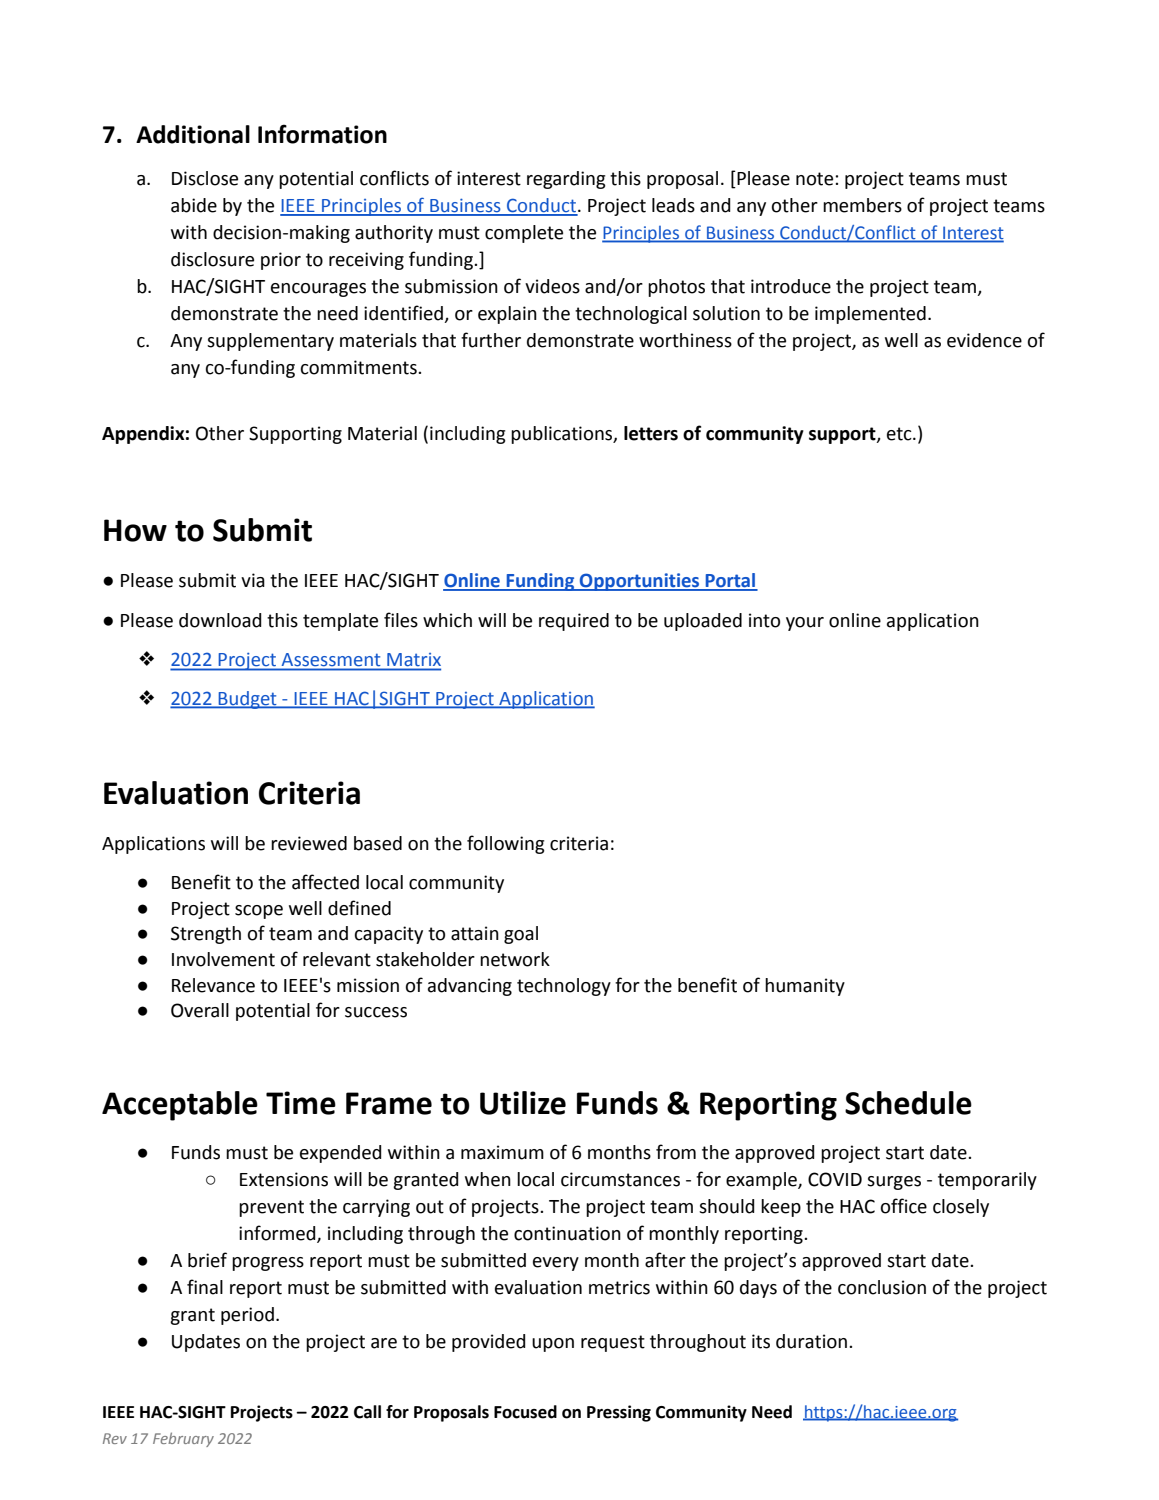 The image size is (1159, 1500). Describe the element at coordinates (309, 843) in the screenshot. I see `reviewed` at that location.
